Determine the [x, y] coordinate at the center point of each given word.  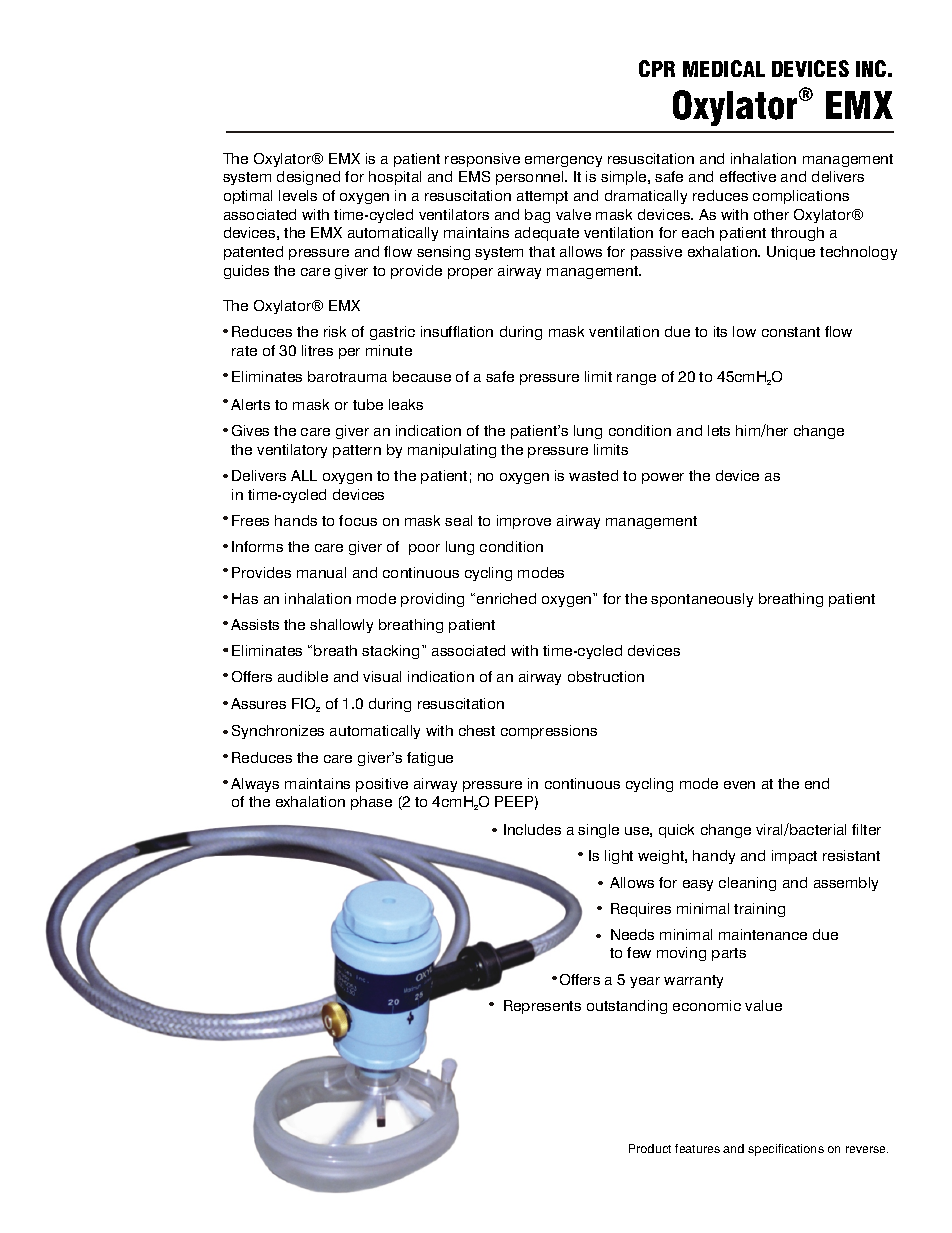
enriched [506, 598]
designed [308, 178]
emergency [563, 161]
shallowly [341, 626]
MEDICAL [724, 68]
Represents [542, 1007]
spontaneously [702, 600]
